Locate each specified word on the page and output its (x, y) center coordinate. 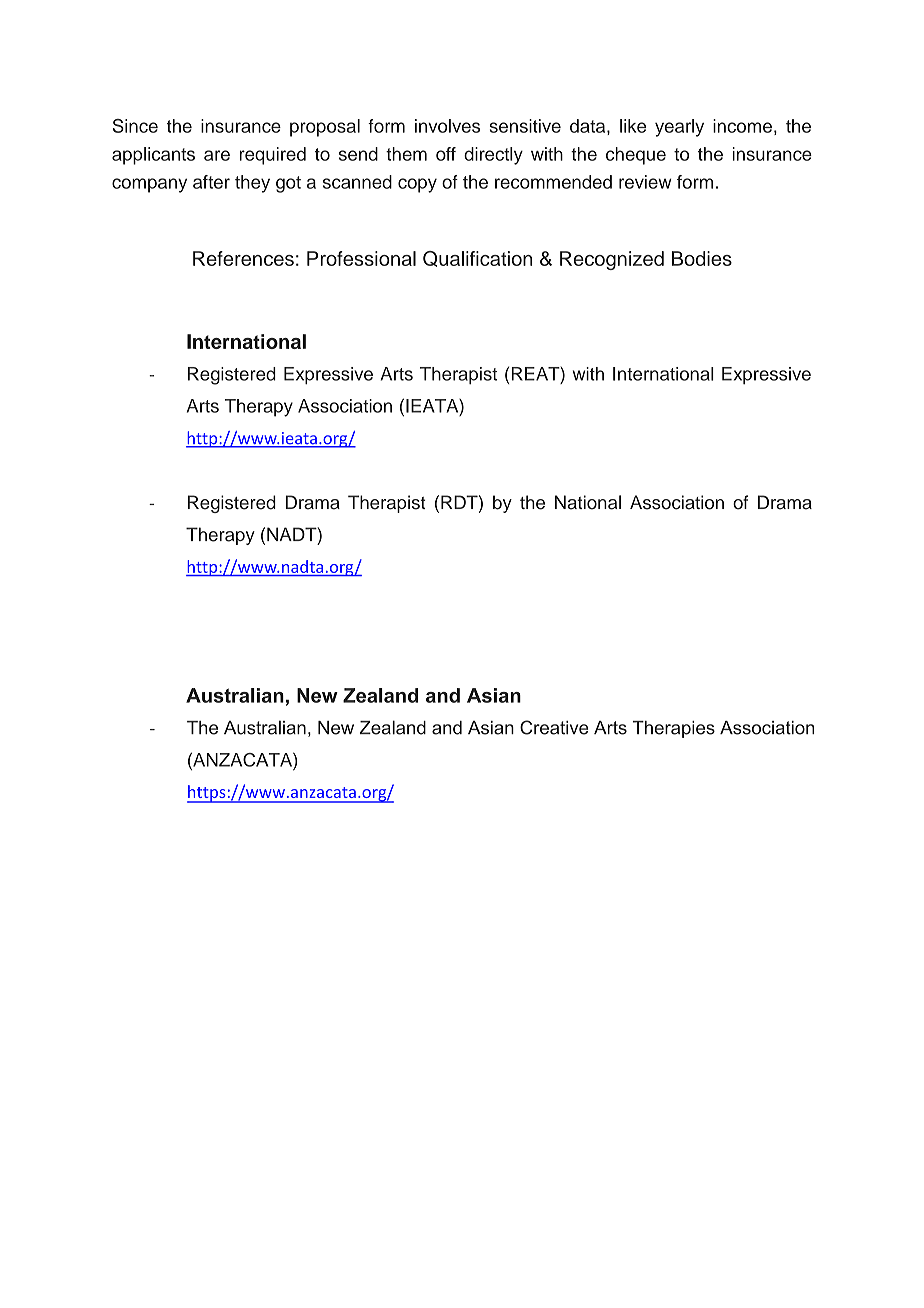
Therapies (674, 729)
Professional (361, 258)
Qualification (477, 259)
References (243, 258)
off (446, 154)
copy (417, 185)
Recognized (612, 260)
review (645, 182)
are (217, 155)
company (149, 185)
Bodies (702, 258)
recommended (553, 182)
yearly (679, 128)
